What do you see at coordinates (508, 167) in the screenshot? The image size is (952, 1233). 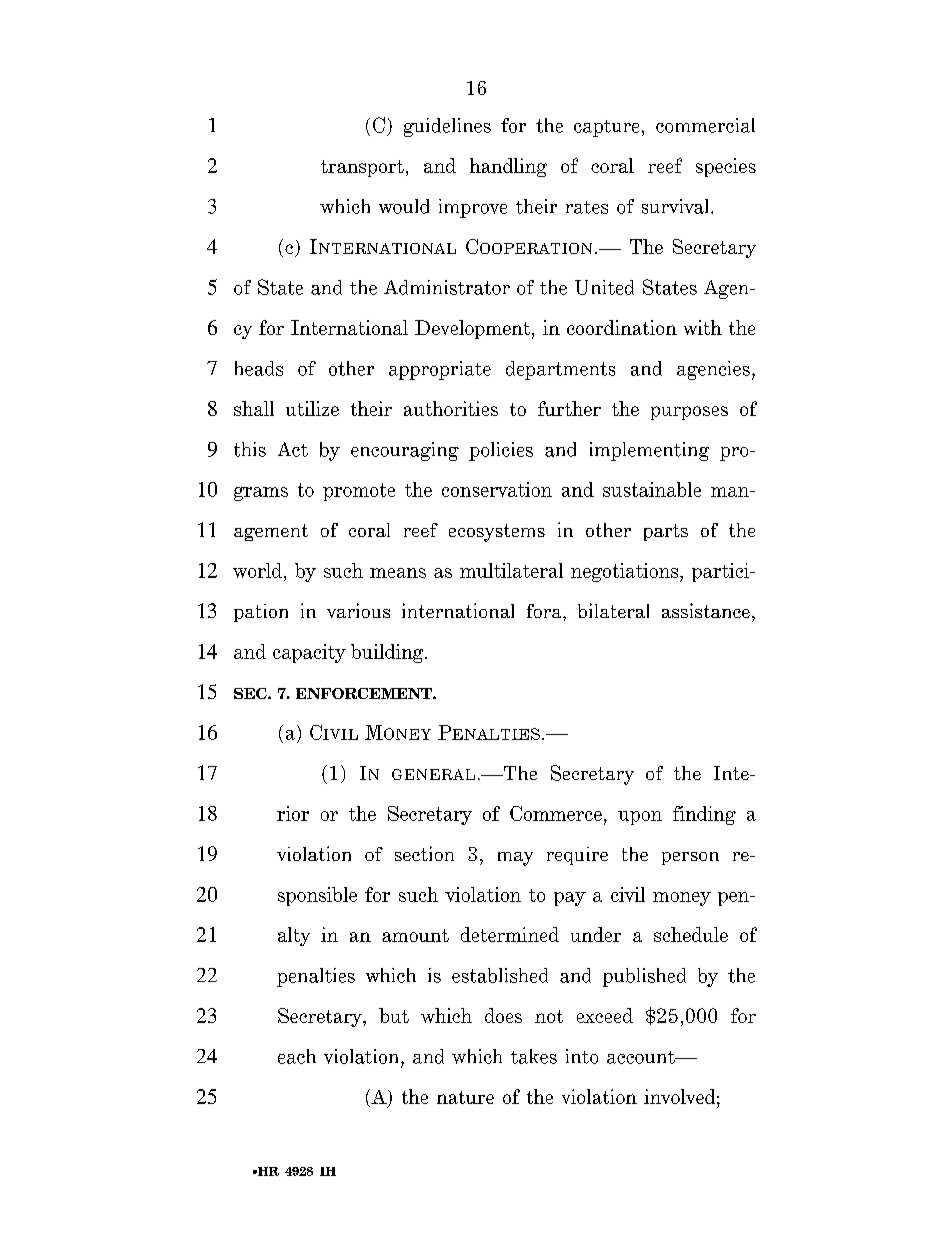 I see `handling` at bounding box center [508, 167].
